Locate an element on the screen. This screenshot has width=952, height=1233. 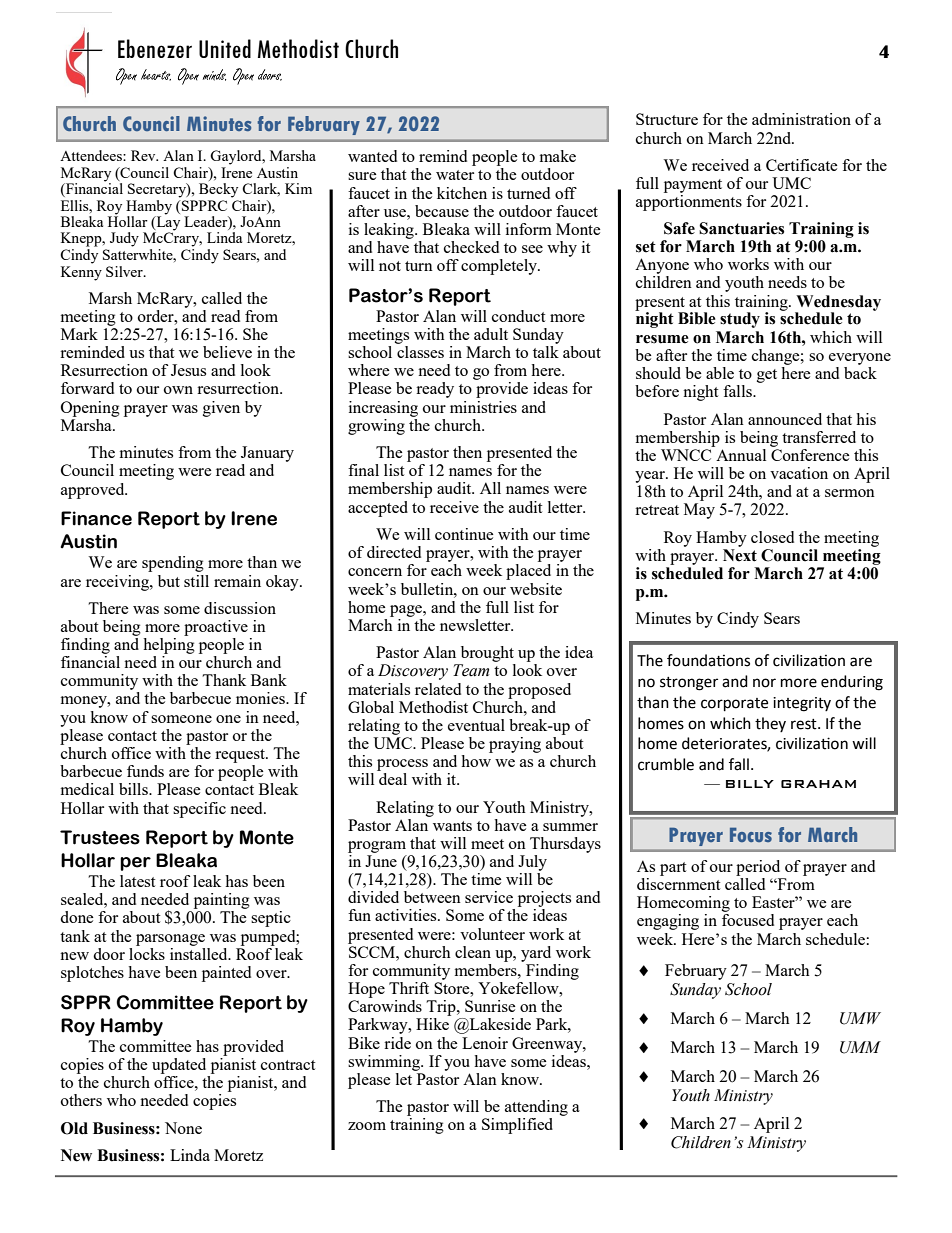
administration is located at coordinates (801, 119).
